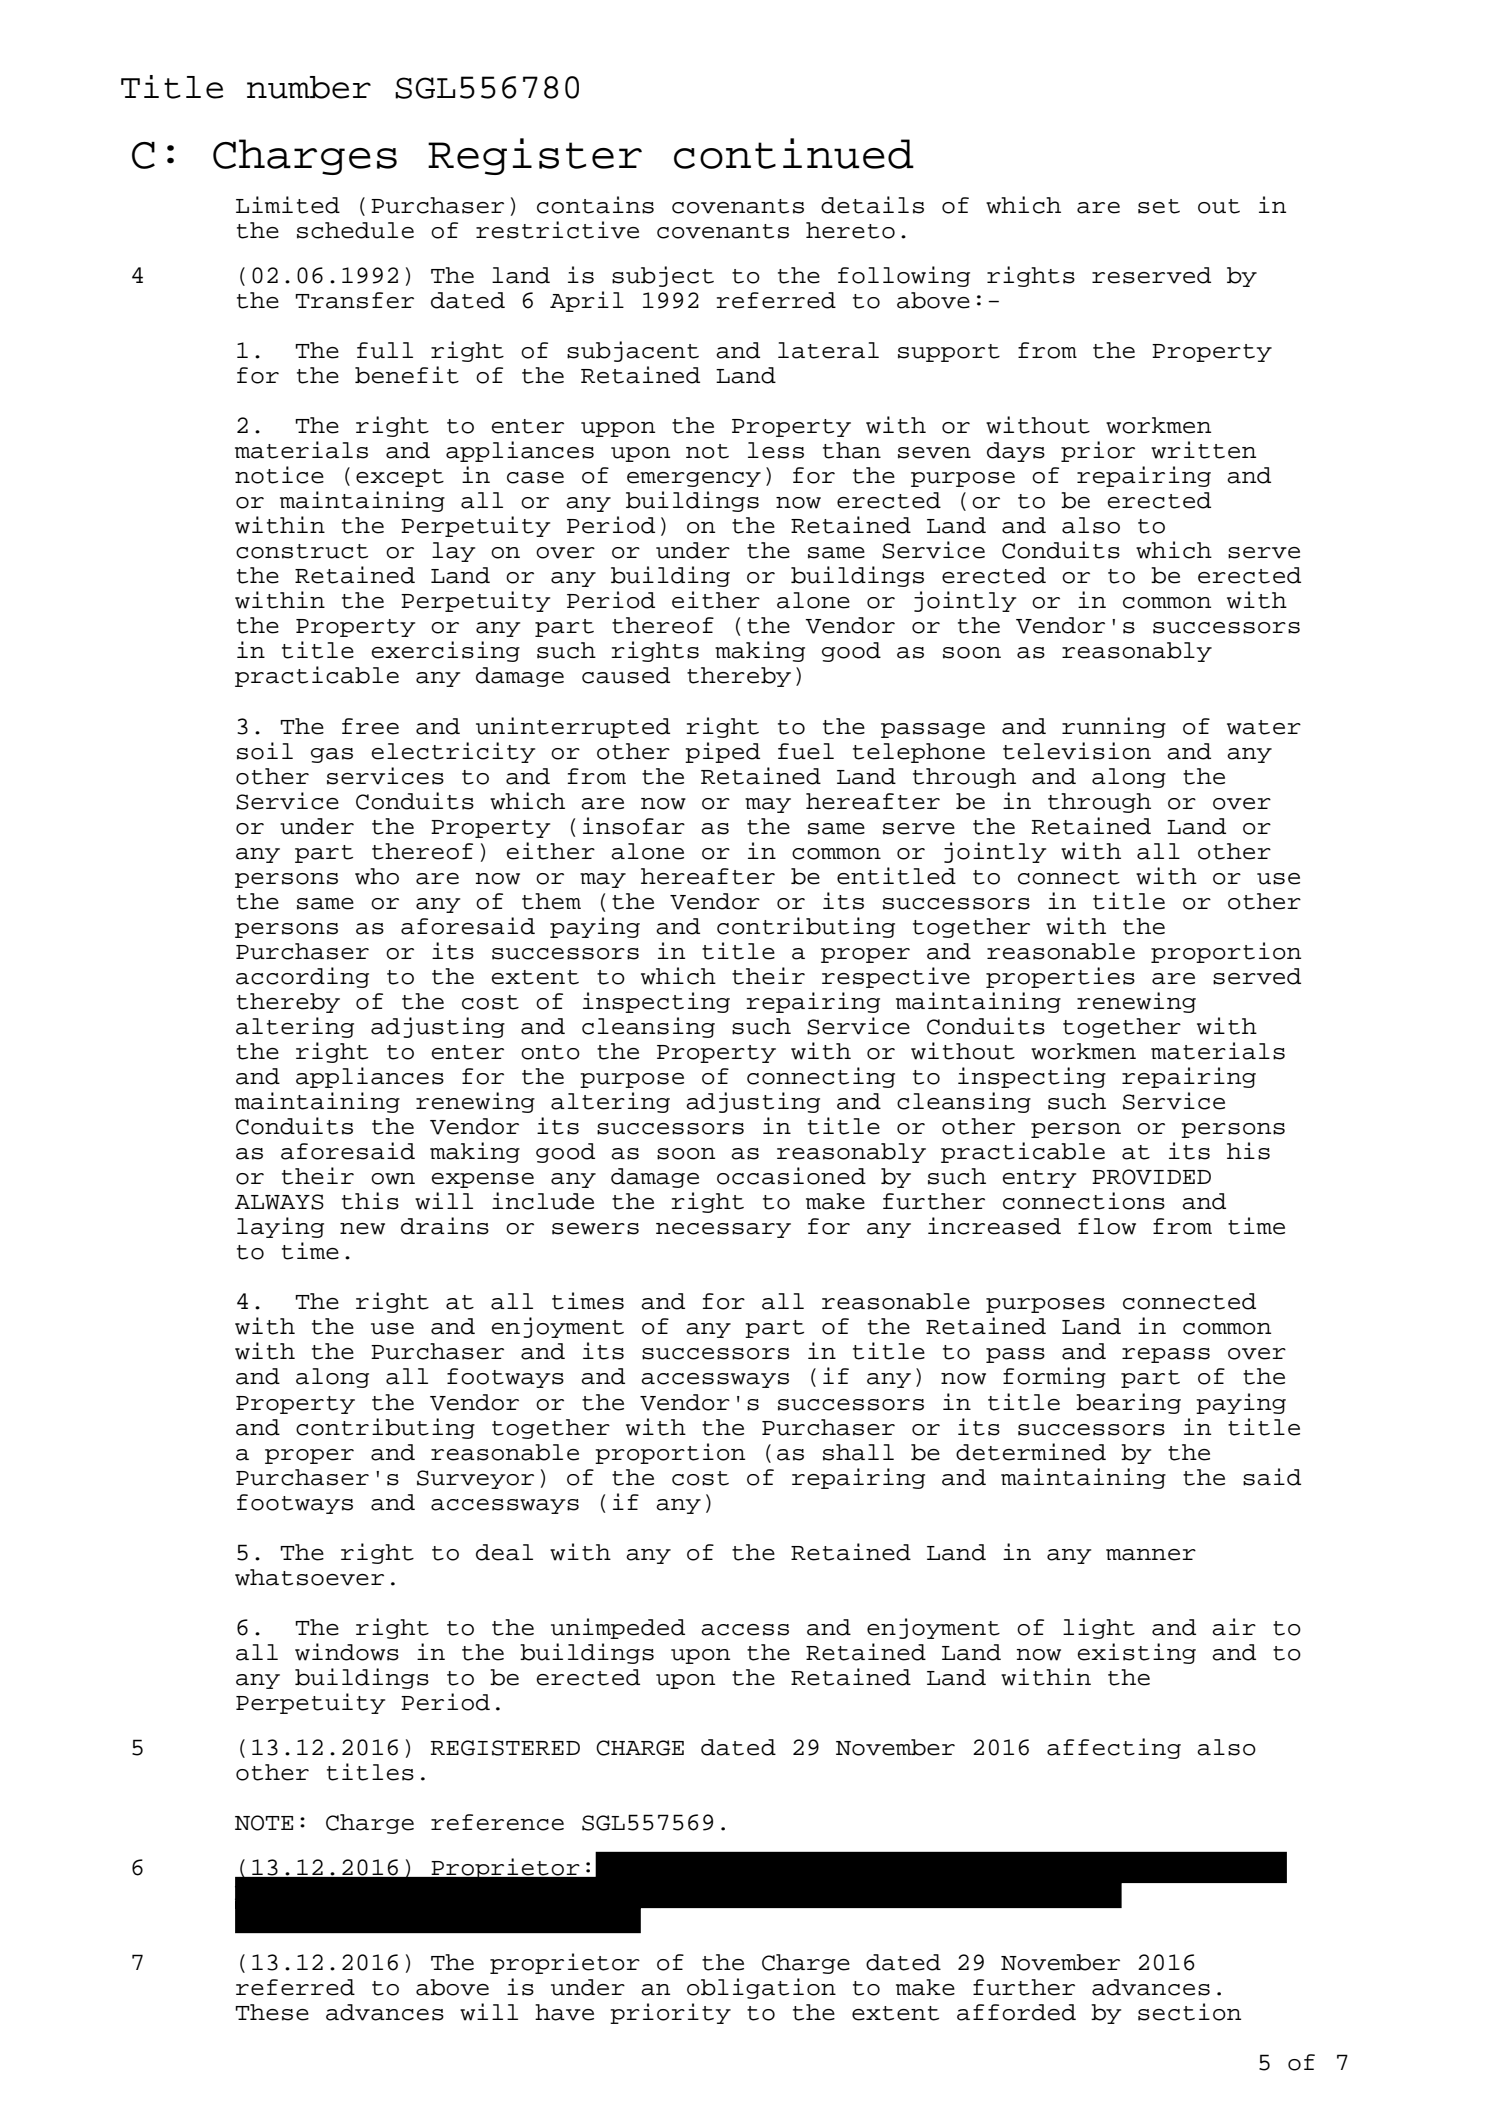 This page has height=2108, width=1490. I want to click on necessary, so click(723, 1230).
